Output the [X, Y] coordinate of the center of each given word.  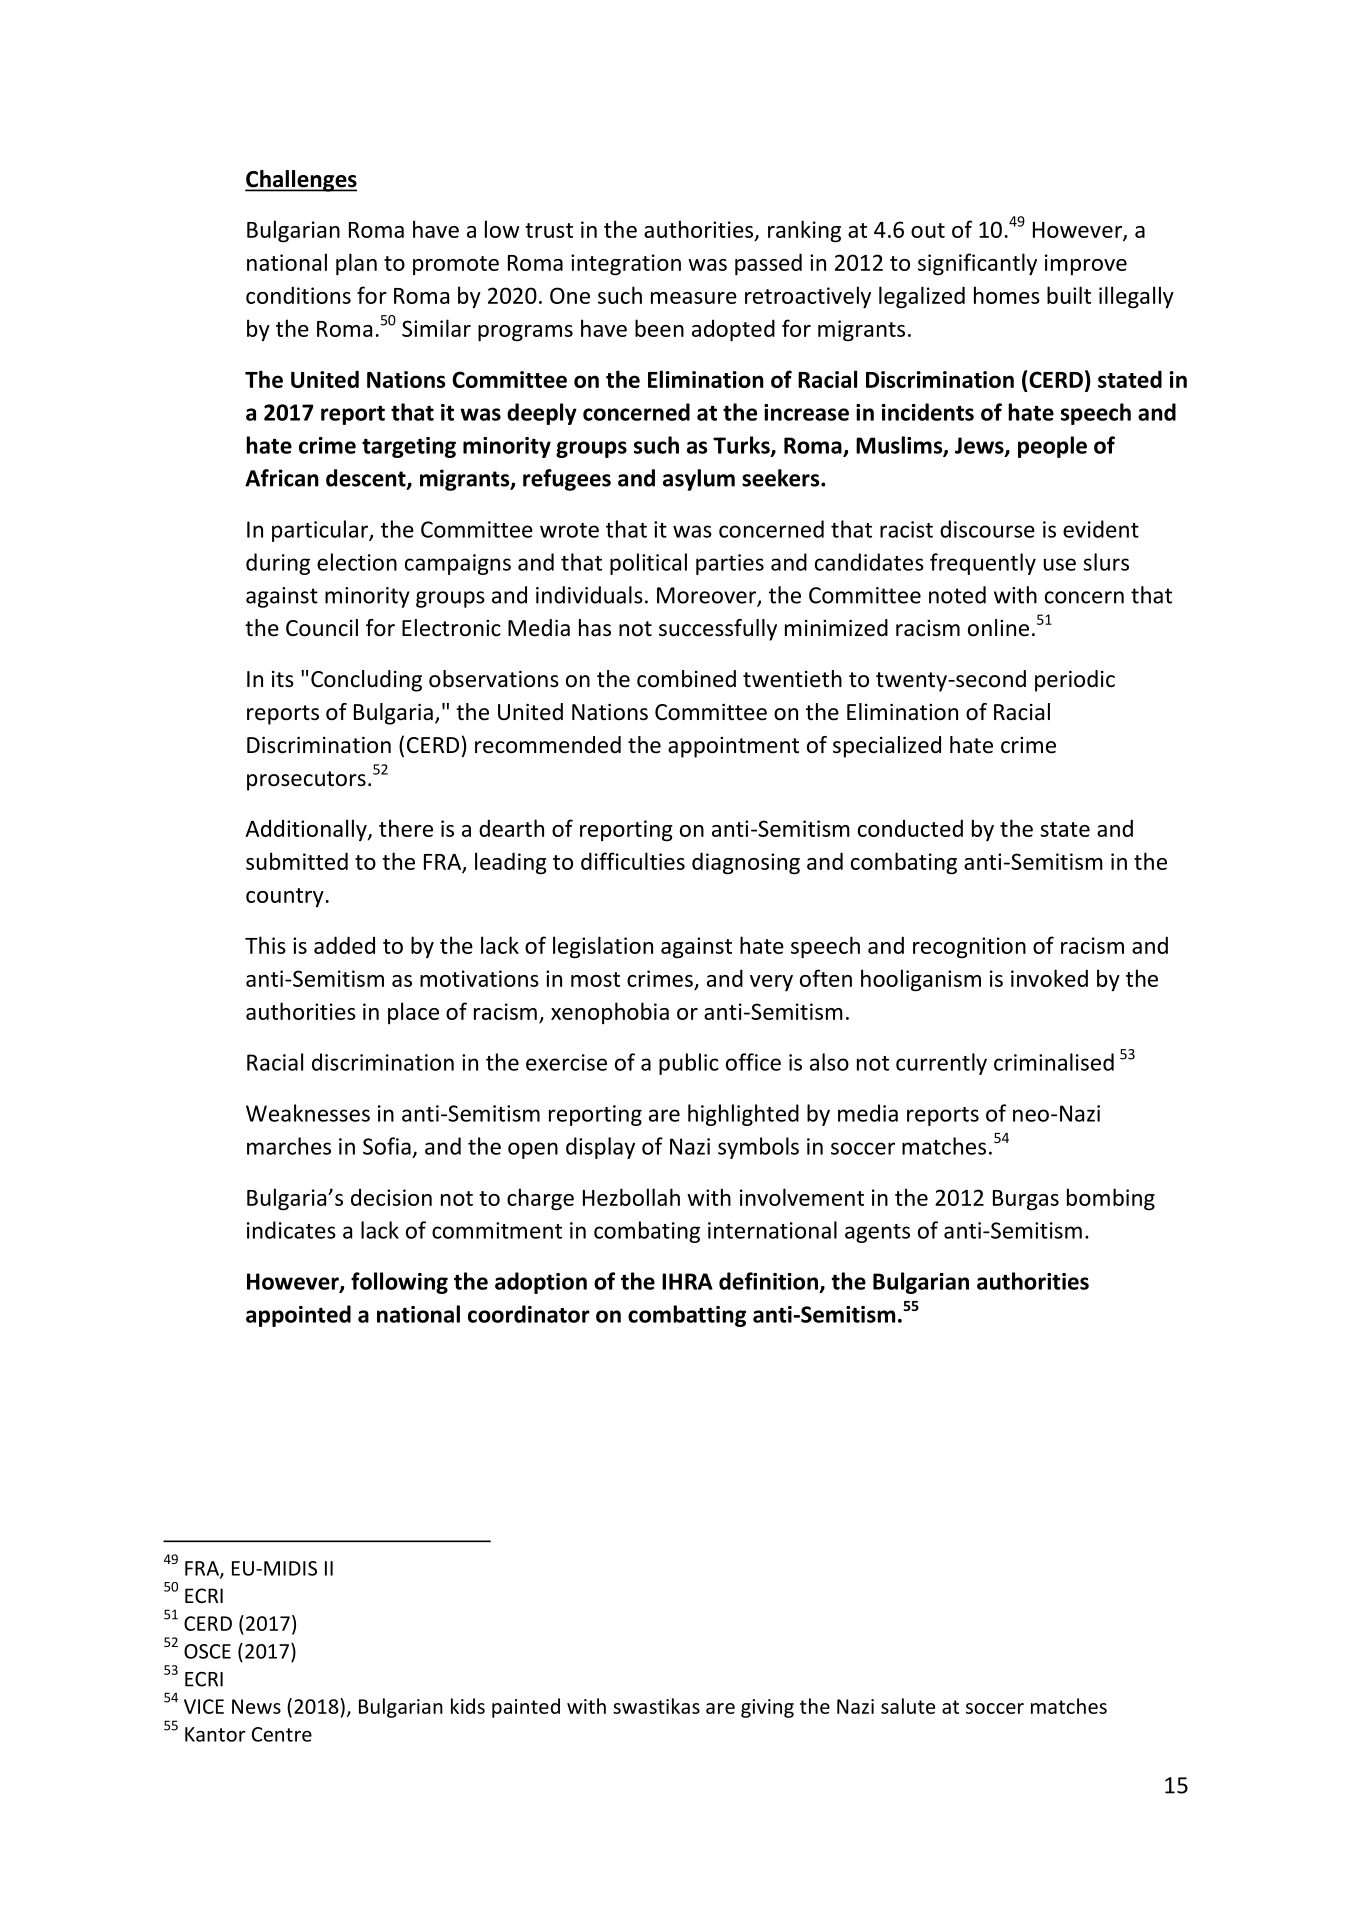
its [283, 679]
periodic [1075, 681]
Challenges [301, 181]
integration [626, 265]
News [256, 1706]
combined [686, 679]
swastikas [656, 1706]
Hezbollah [631, 1197]
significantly [977, 264]
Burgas [1026, 1200]
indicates [291, 1230]
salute [908, 1706]
